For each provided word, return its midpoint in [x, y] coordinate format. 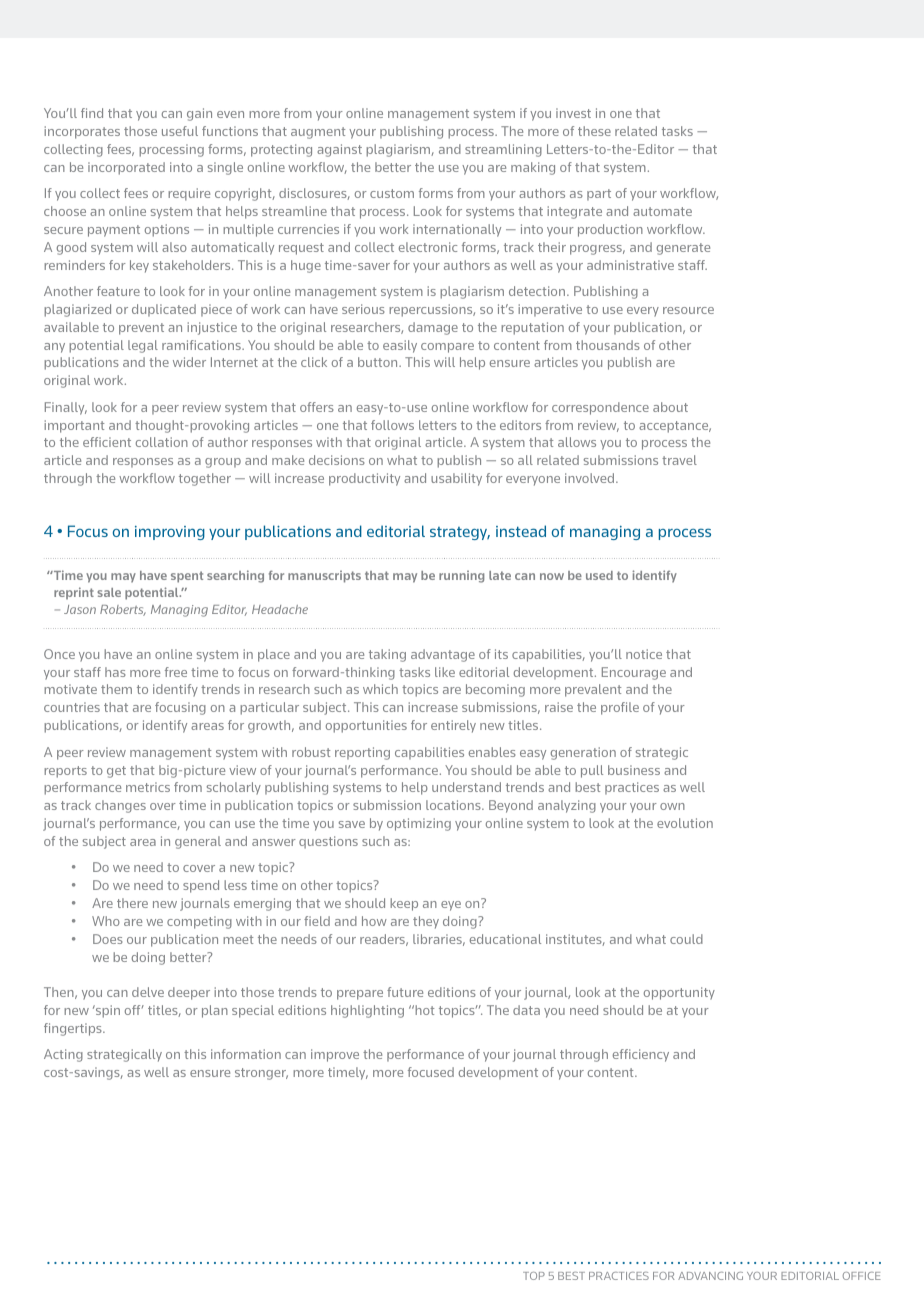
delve [148, 992]
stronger [261, 1074]
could [686, 939]
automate [662, 211]
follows [392, 425]
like [445, 672]
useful [180, 131]
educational [505, 939]
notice [644, 654]
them [116, 689]
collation [162, 442]
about [670, 407]
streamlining [503, 150]
